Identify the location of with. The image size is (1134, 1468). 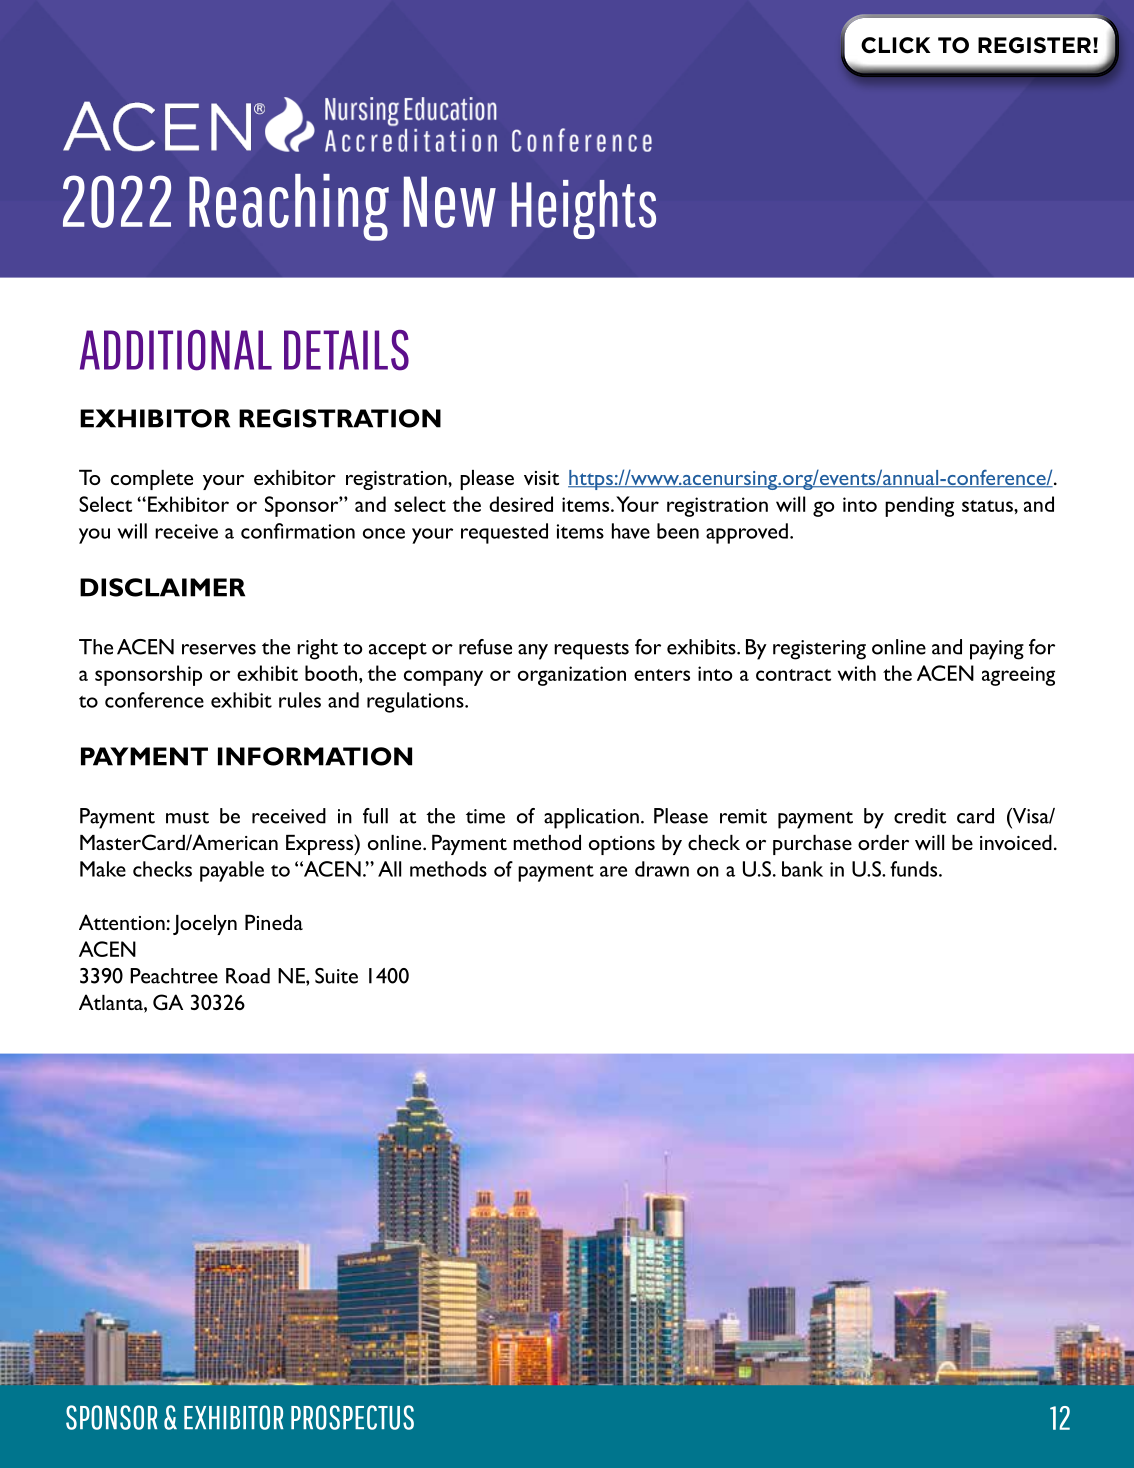
(857, 673).
